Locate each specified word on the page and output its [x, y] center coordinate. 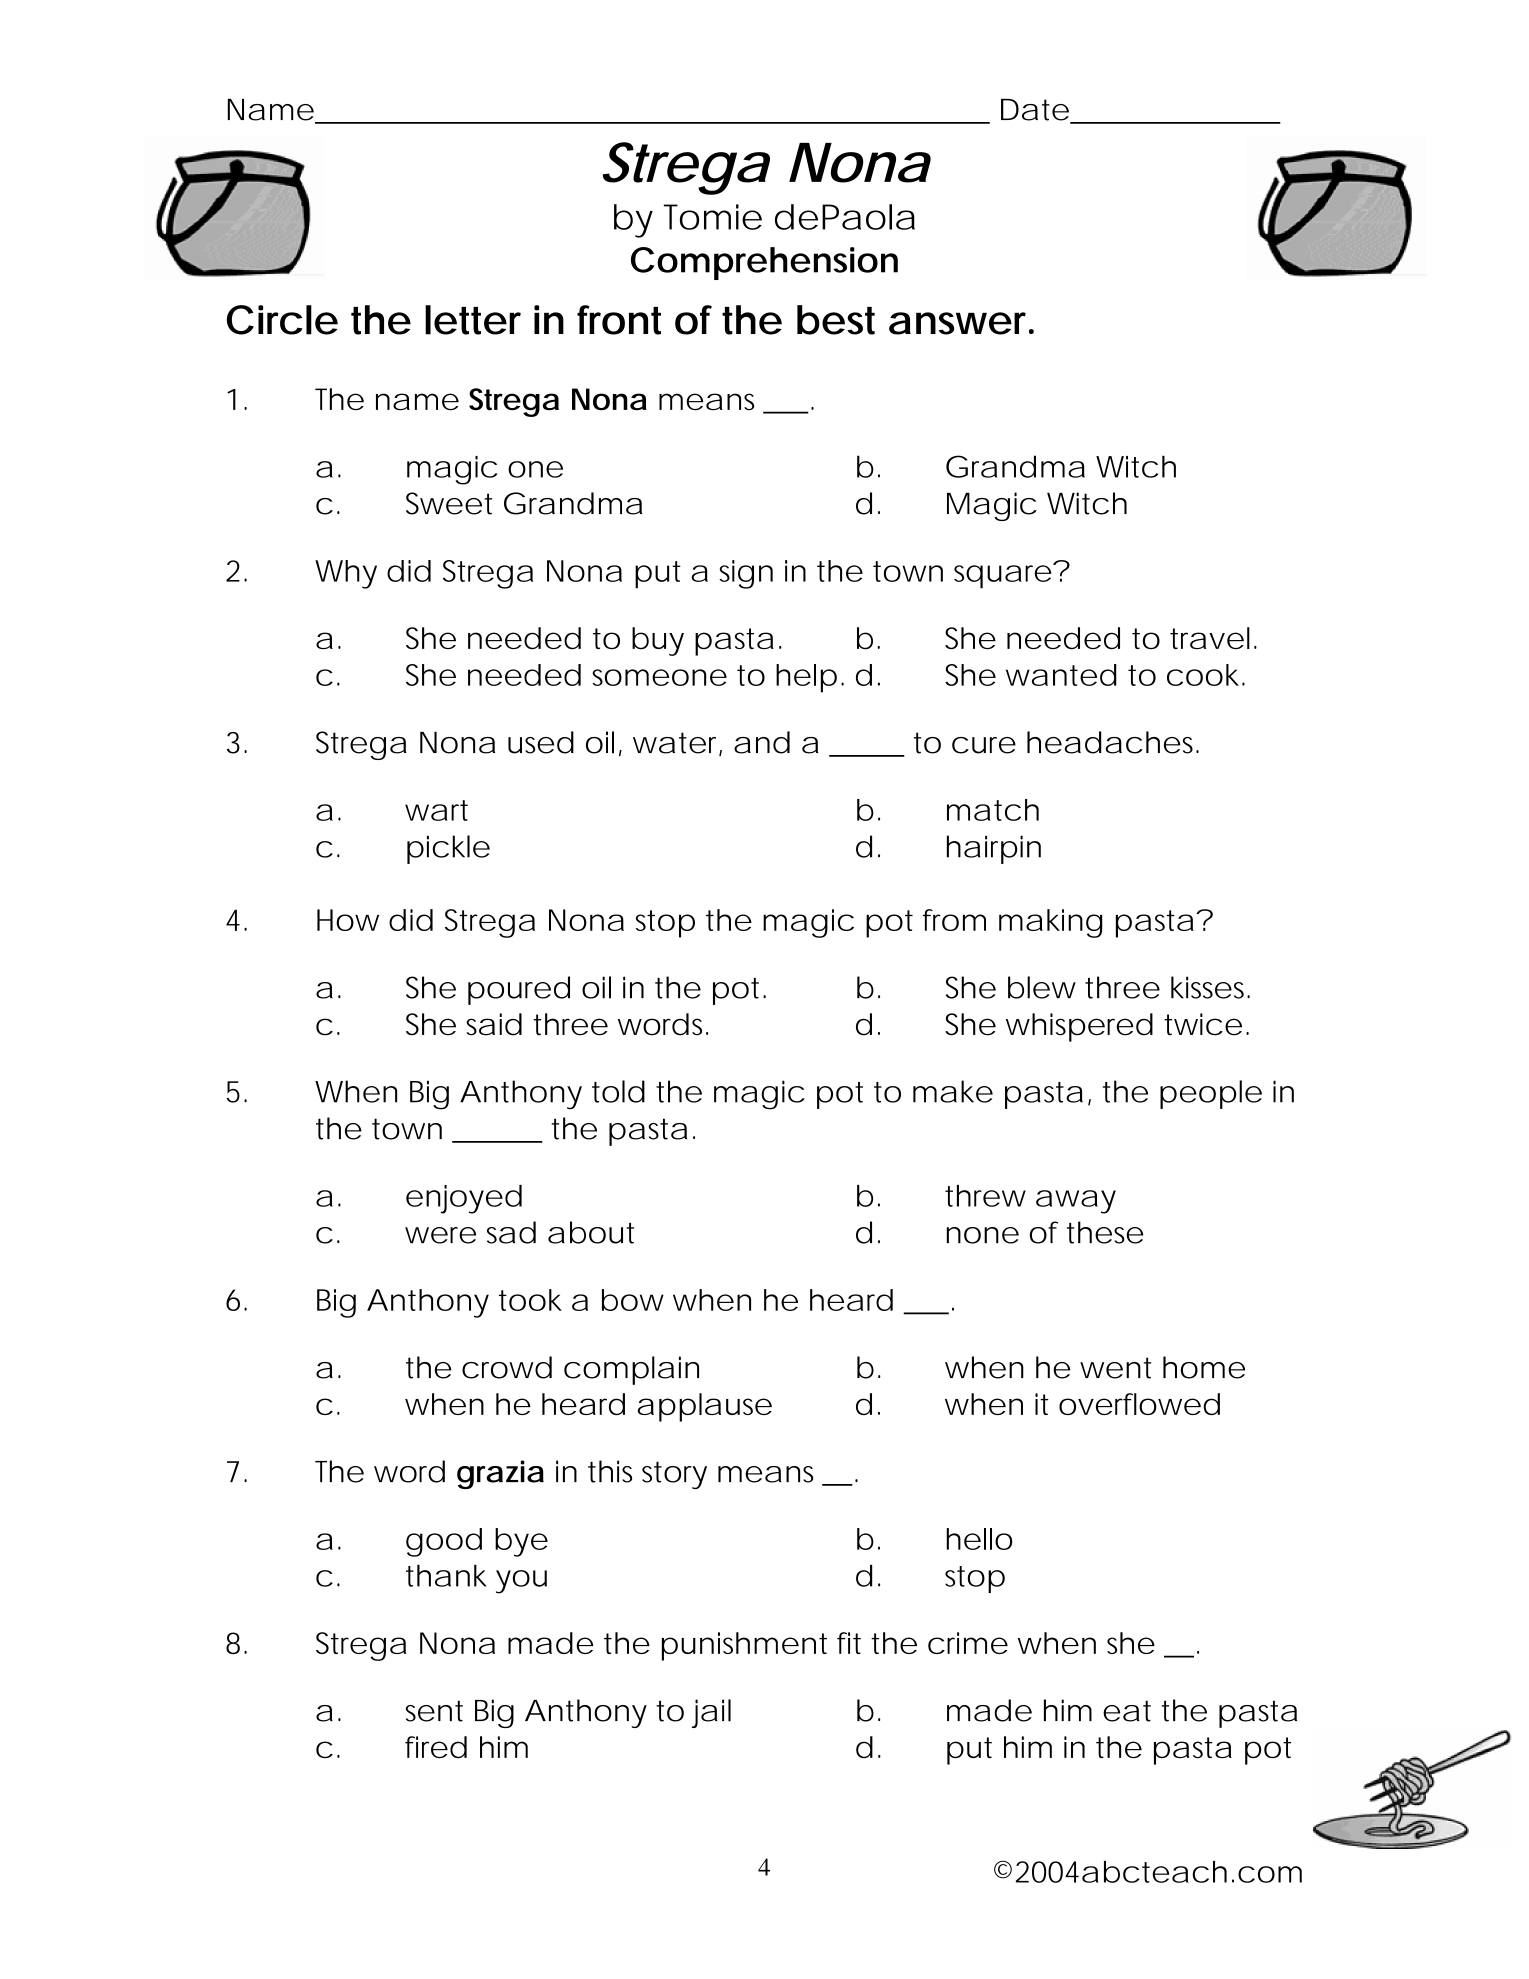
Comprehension [764, 263]
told [618, 1091]
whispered [1079, 1027]
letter [473, 320]
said [494, 1024]
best [836, 320]
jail [711, 1713]
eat [1127, 1711]
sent [434, 1711]
